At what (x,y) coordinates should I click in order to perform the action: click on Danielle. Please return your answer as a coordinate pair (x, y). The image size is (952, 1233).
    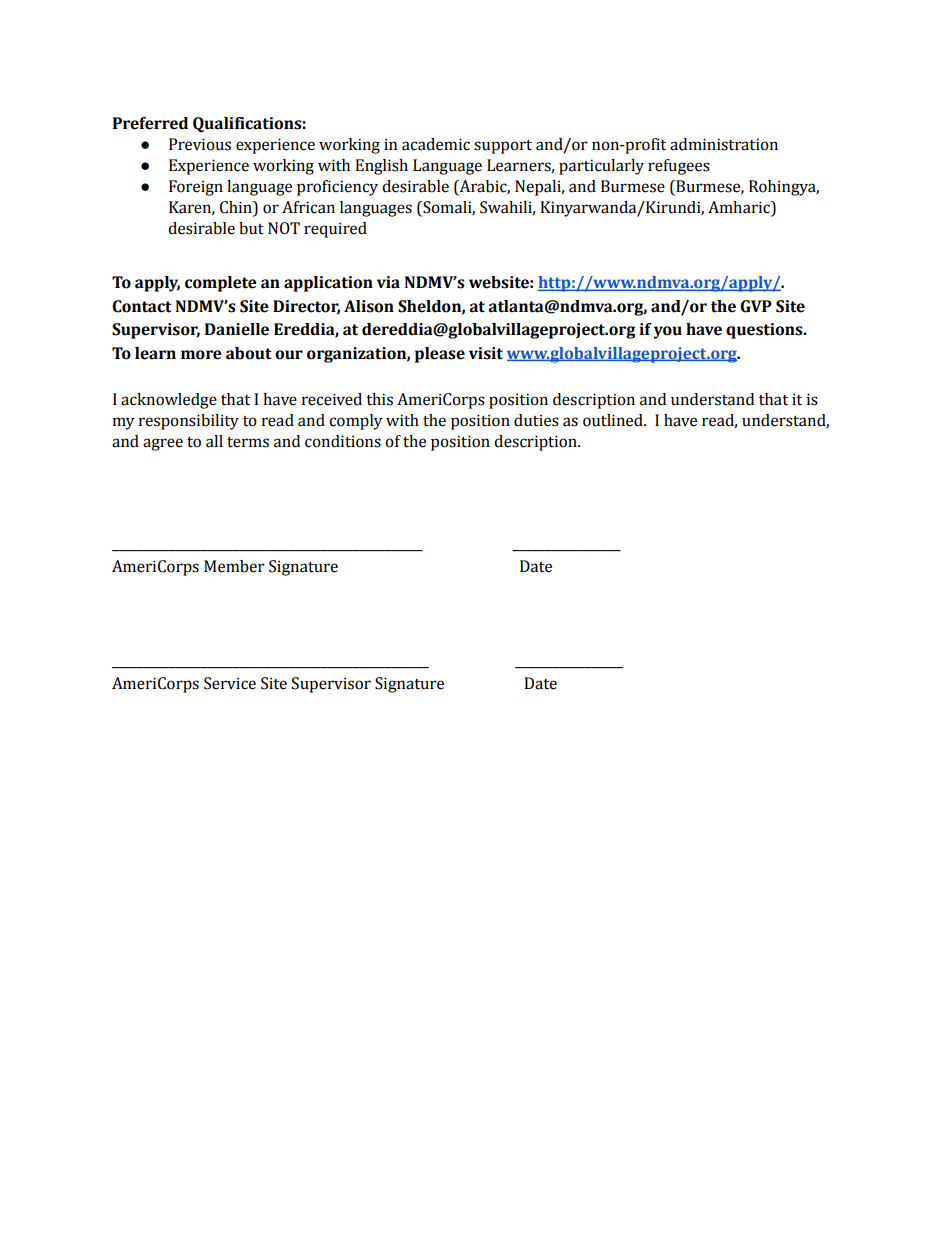
    Looking at the image, I should click on (237, 329).
